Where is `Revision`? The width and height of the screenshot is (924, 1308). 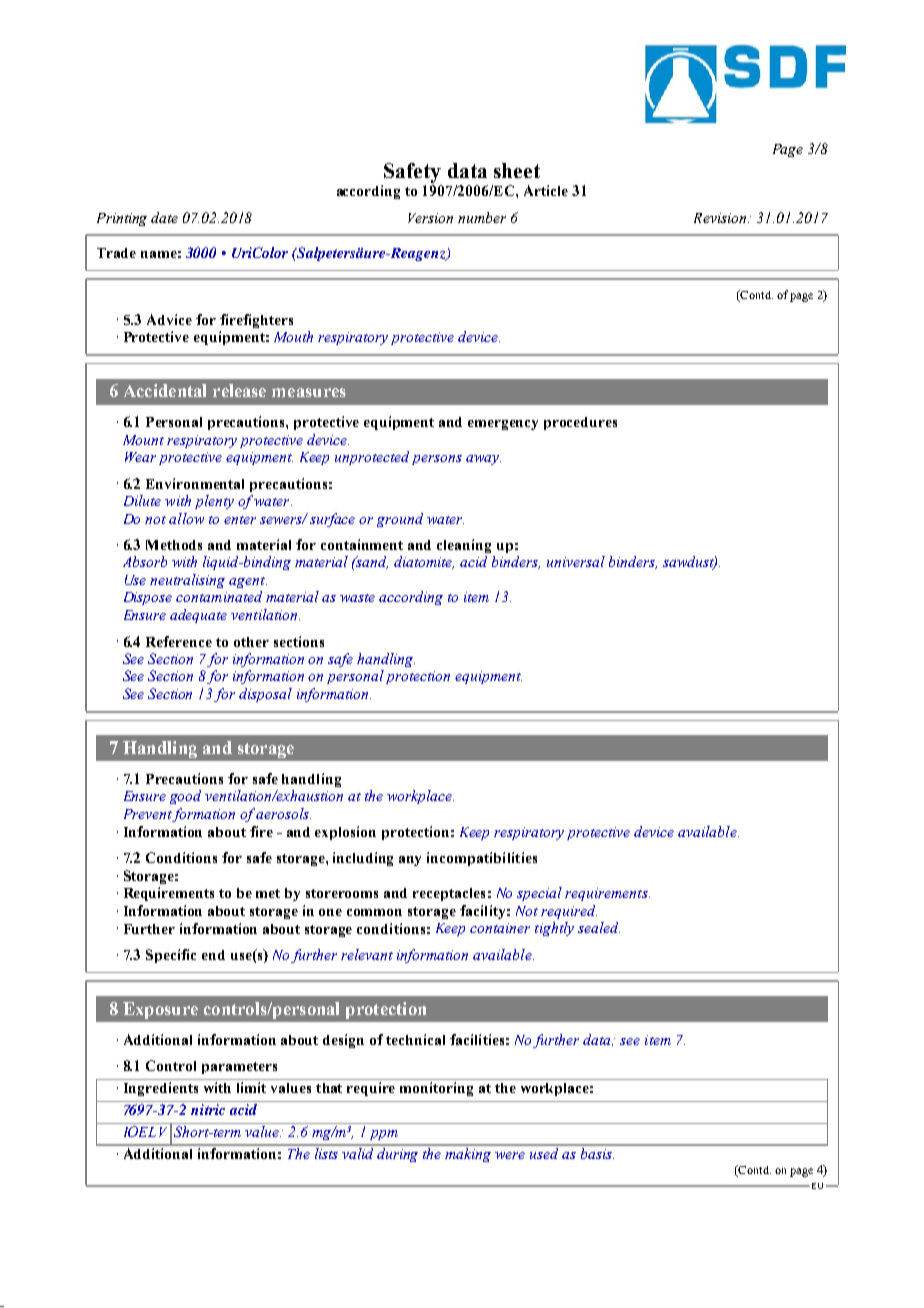 Revision is located at coordinates (721, 218).
